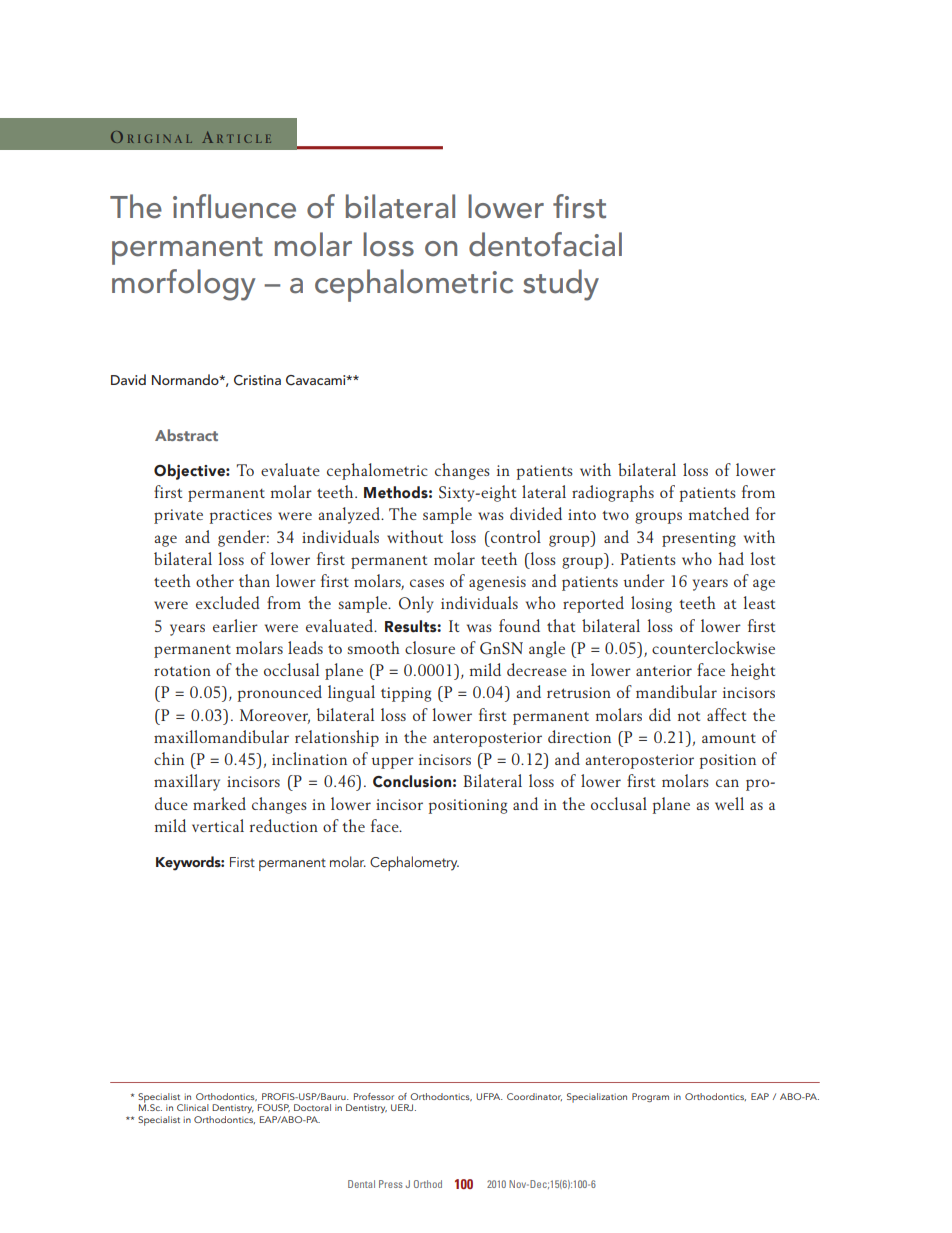 This screenshot has width=952, height=1233. What do you see at coordinates (536, 513) in the screenshot?
I see `divided` at bounding box center [536, 513].
